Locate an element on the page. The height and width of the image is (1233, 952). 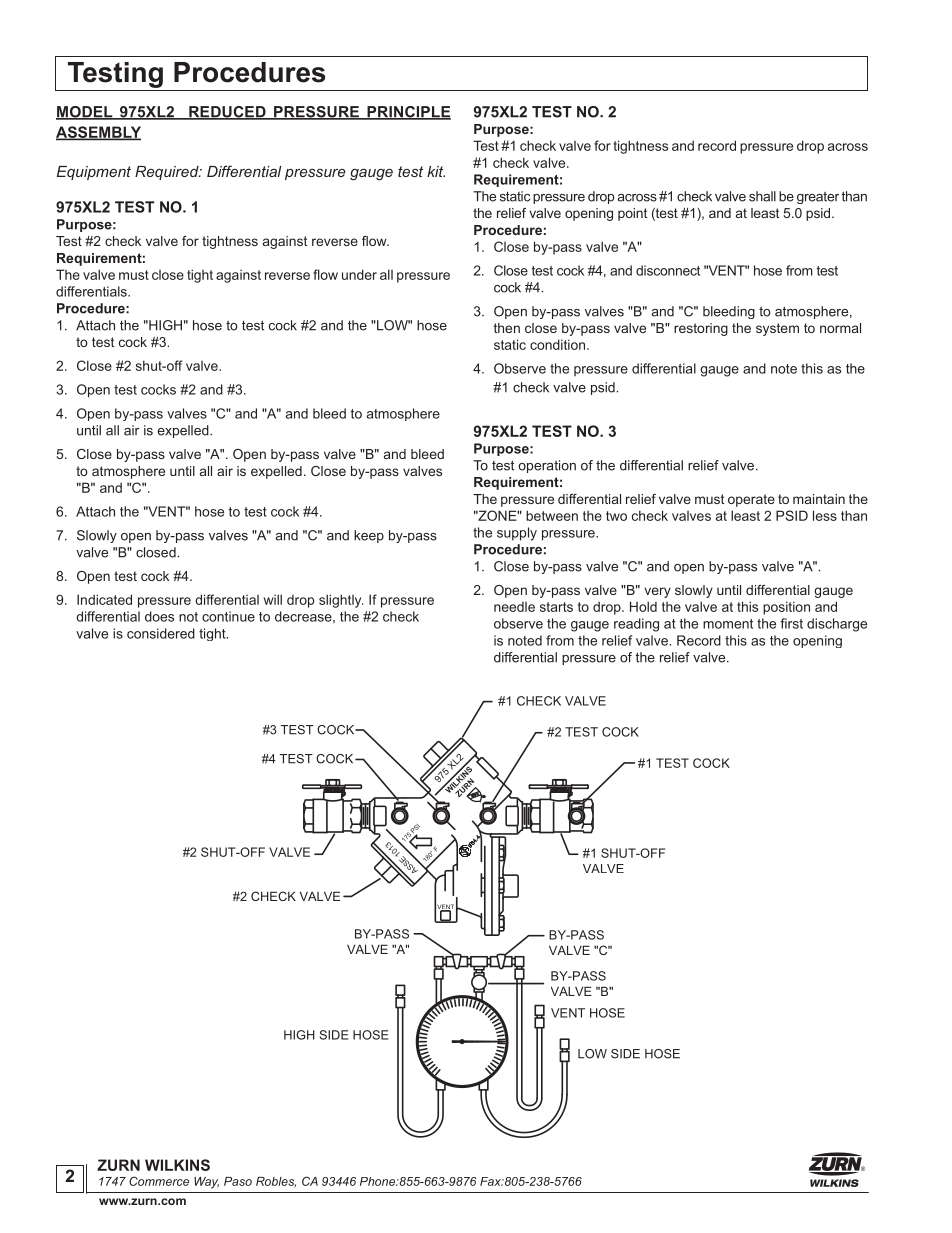
operation is located at coordinates (547, 466).
